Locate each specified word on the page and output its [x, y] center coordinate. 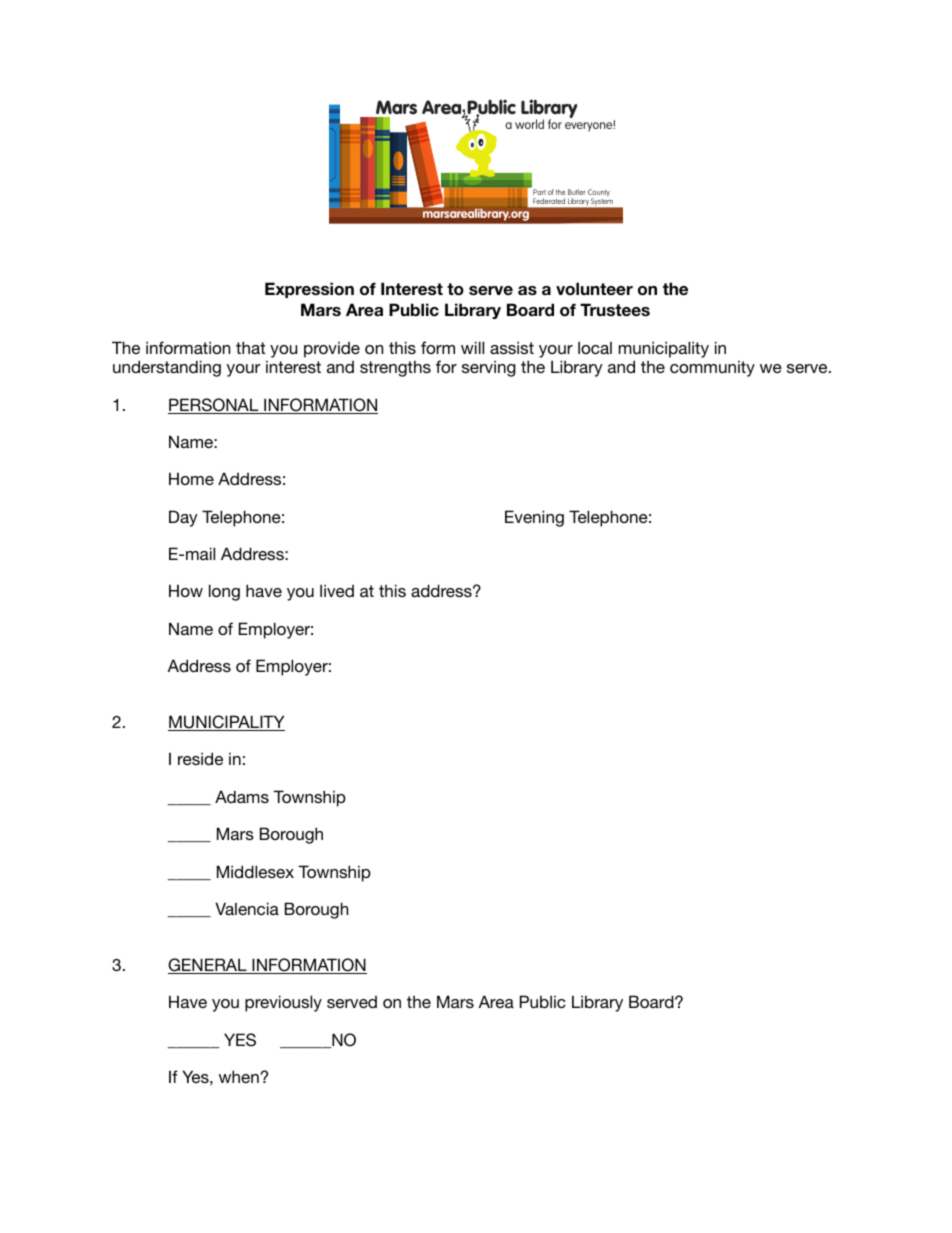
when [239, 1076]
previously [283, 1003]
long [224, 592]
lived [337, 590]
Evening [534, 518]
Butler [576, 192]
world [529, 124]
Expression [309, 290]
